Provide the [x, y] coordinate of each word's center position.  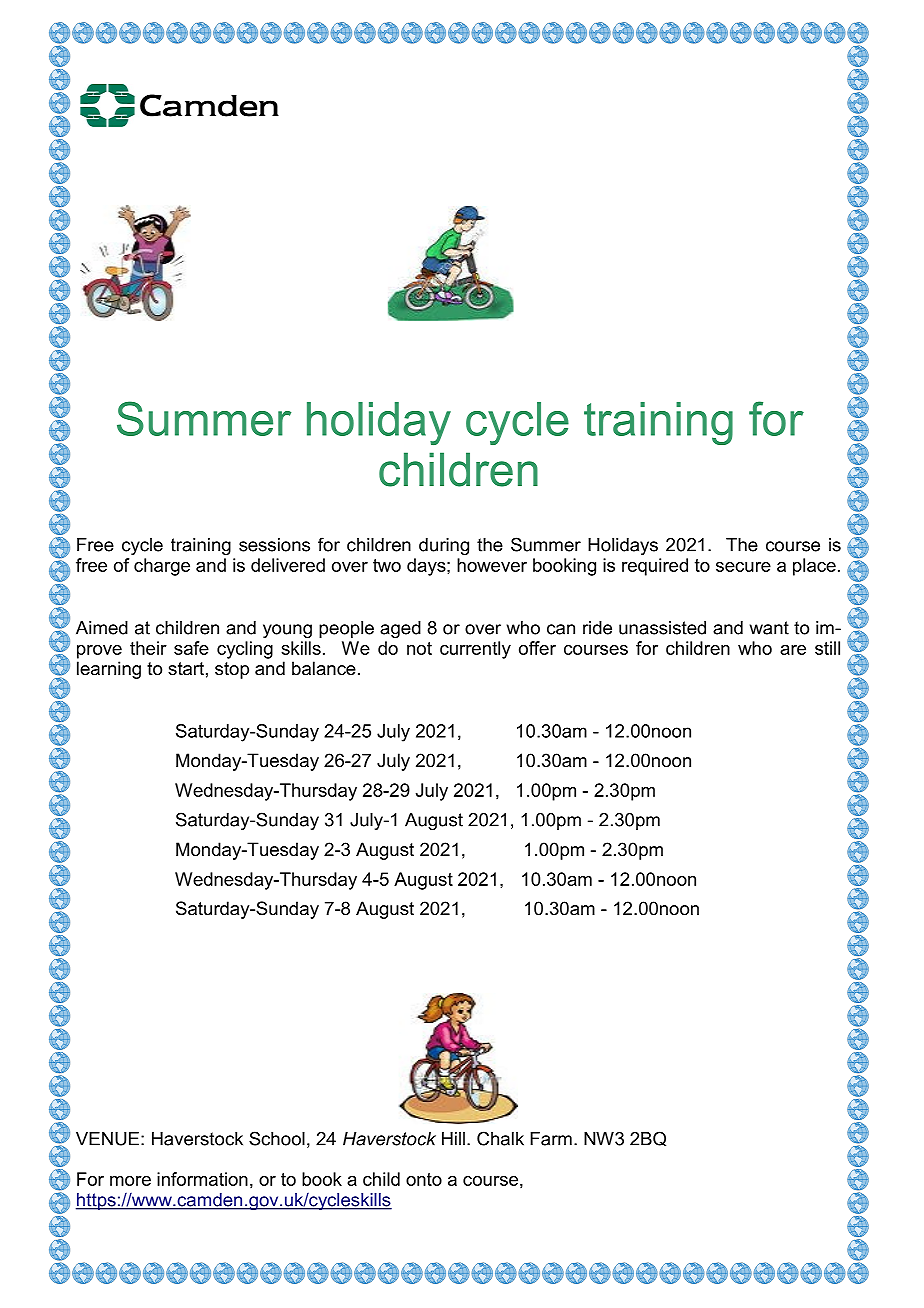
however [492, 565]
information [202, 1179]
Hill [453, 1139]
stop [232, 670]
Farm [551, 1139]
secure [743, 567]
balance [324, 668]
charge [162, 567]
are [793, 650]
